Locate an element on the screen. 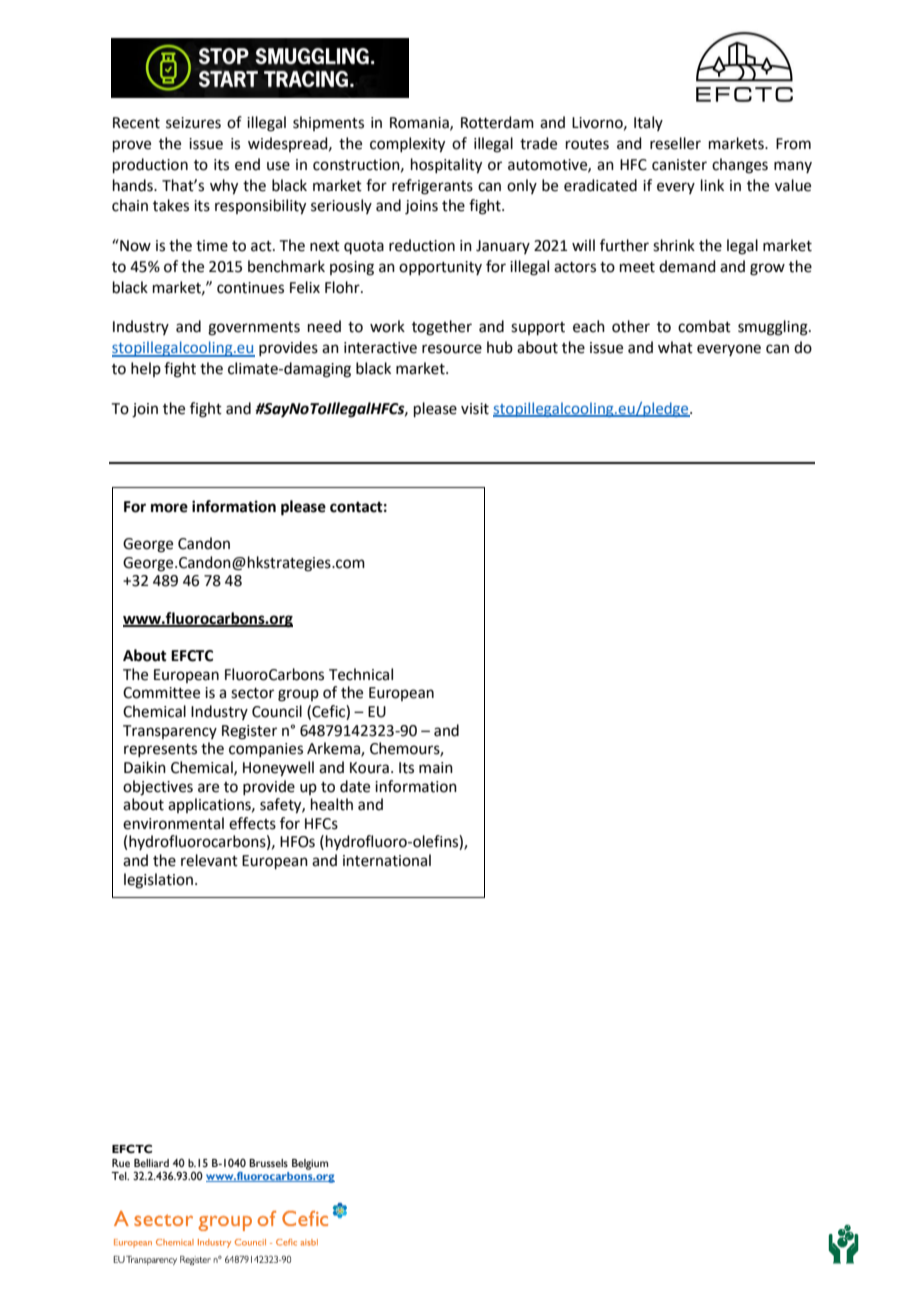 The height and width of the screenshot is (1308, 924). environmental is located at coordinates (173, 823).
